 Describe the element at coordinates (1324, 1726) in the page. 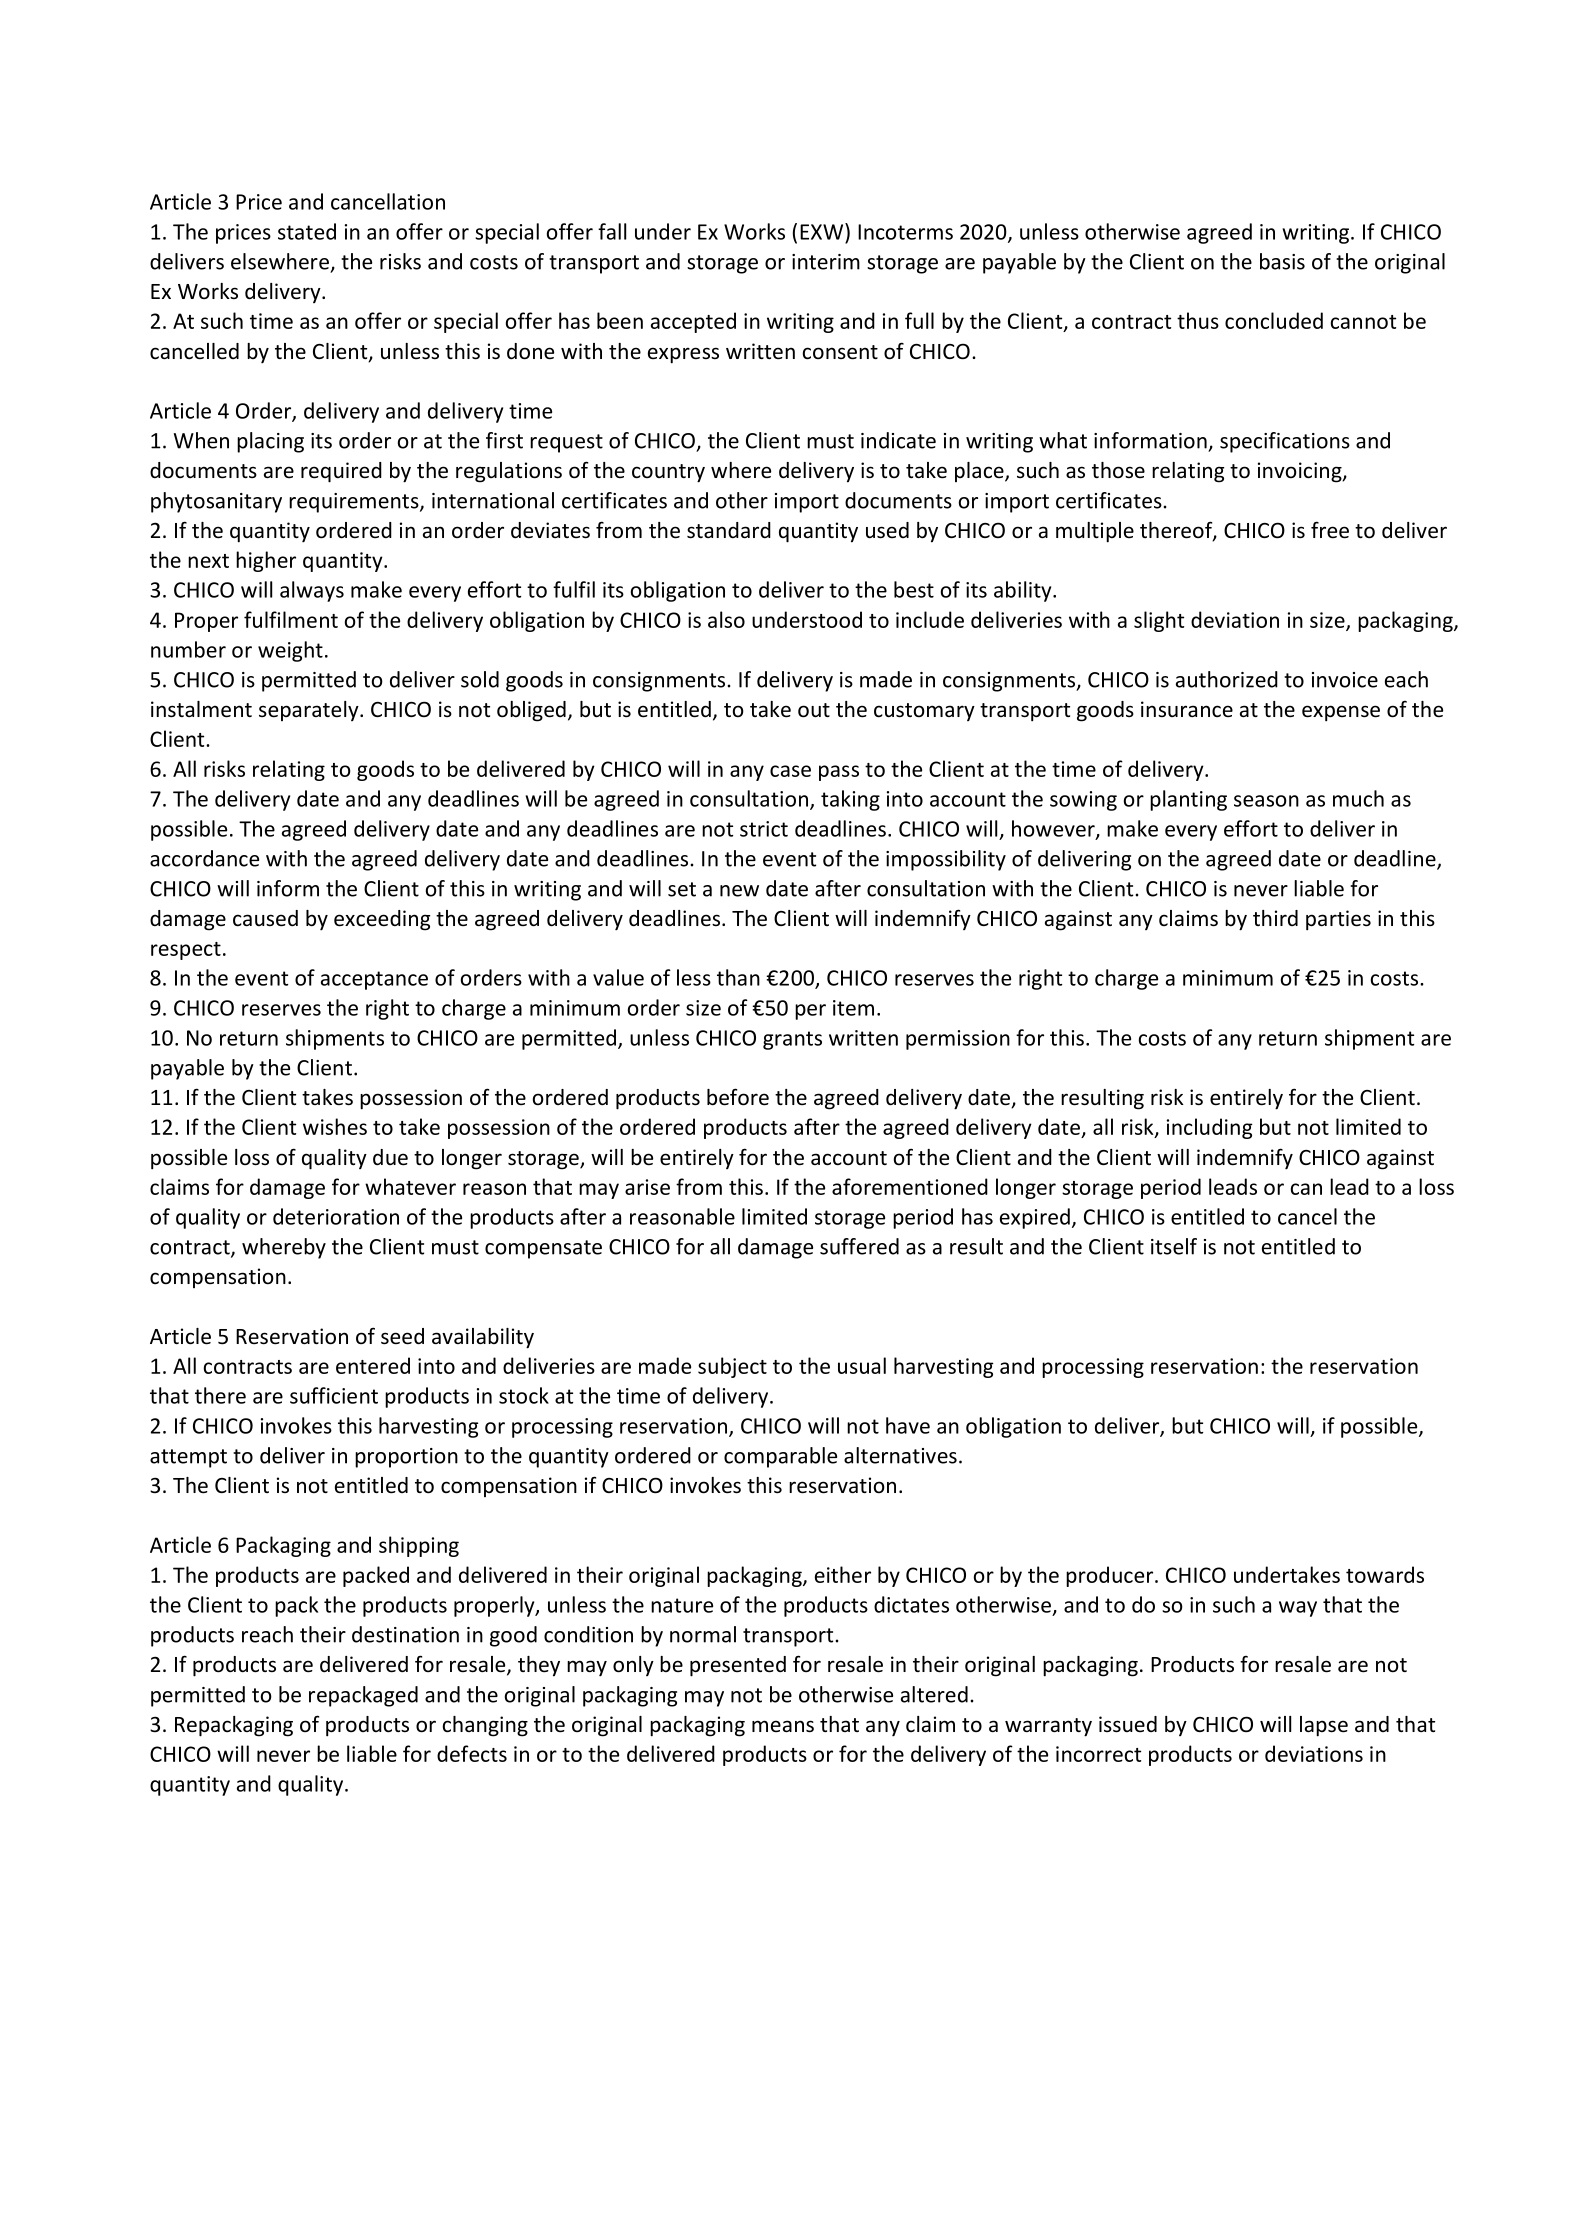

I see `lapse` at that location.
